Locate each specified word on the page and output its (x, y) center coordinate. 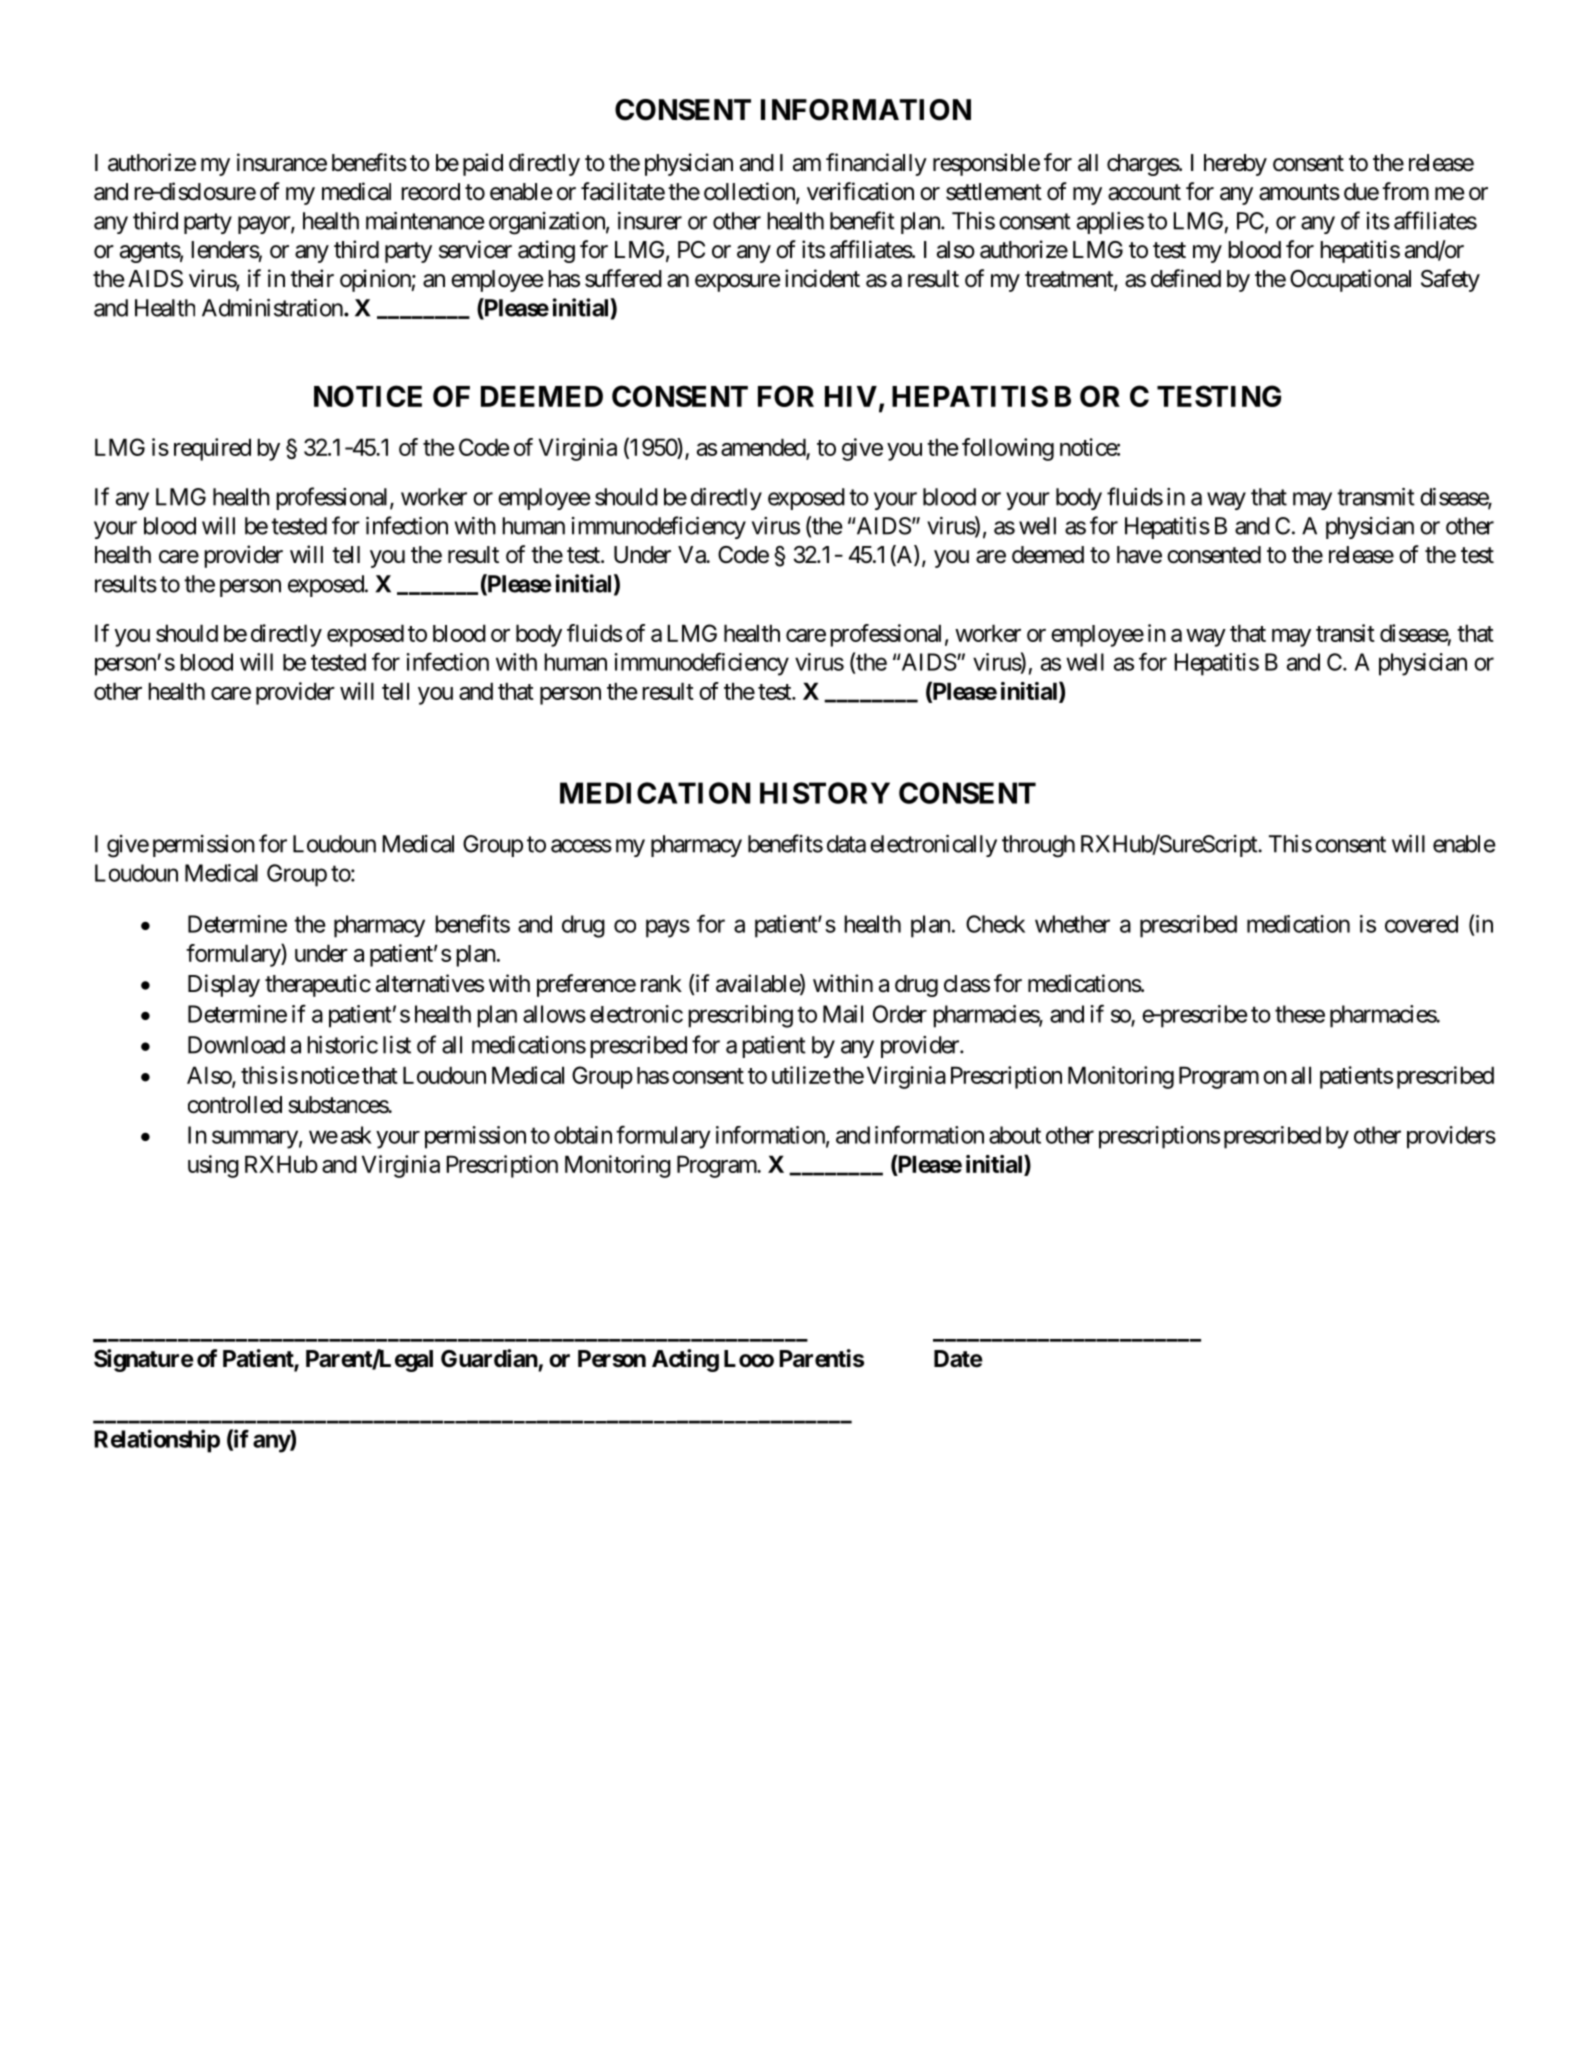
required (212, 449)
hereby (1235, 165)
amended (763, 447)
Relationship (157, 1441)
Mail (843, 1014)
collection (750, 192)
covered (1421, 924)
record (430, 192)
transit (1345, 633)
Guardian (489, 1358)
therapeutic (318, 985)
